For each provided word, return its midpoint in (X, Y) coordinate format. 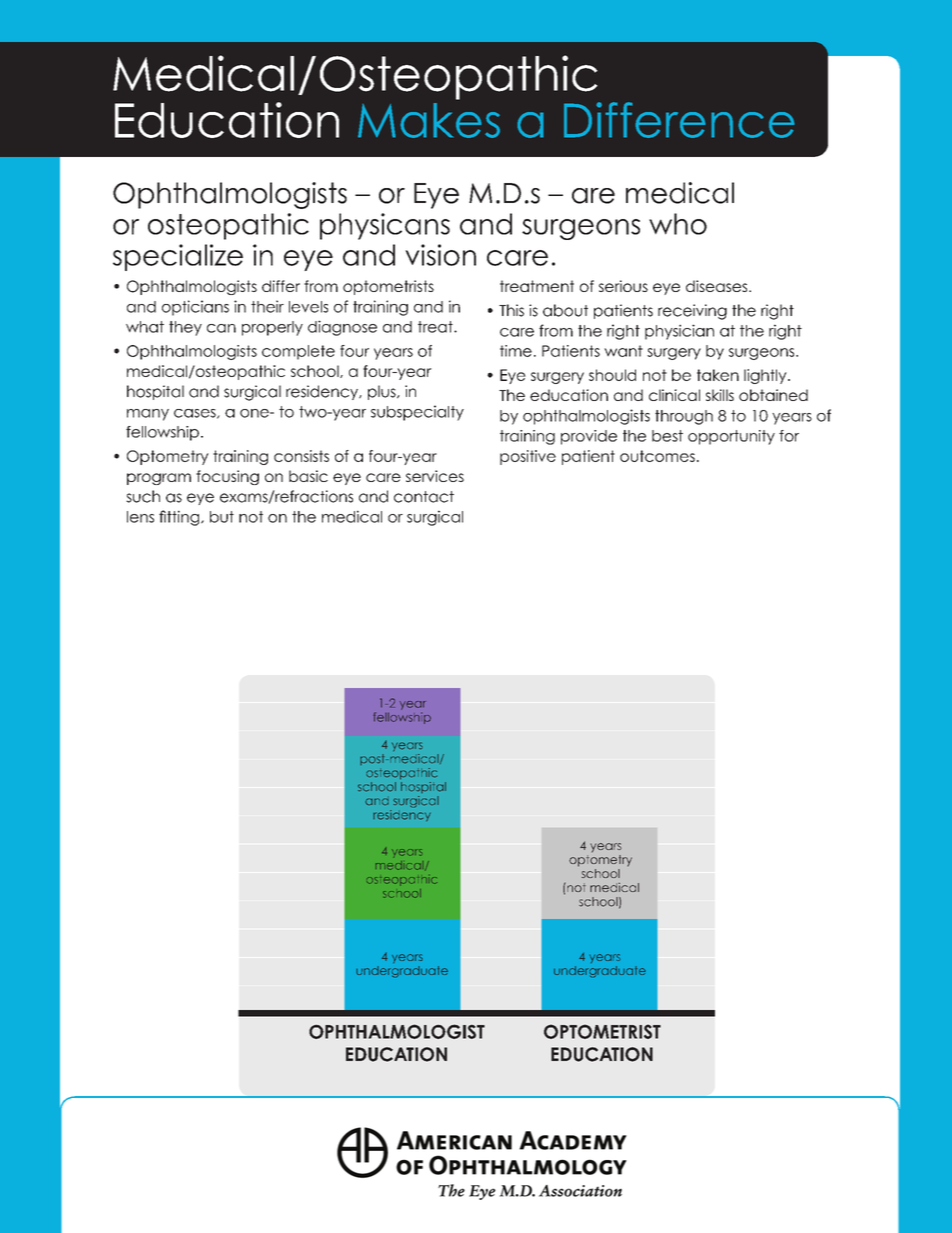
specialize (178, 257)
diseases (718, 286)
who (678, 224)
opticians (195, 308)
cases (196, 414)
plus (383, 392)
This (511, 310)
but (222, 517)
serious (623, 286)
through (684, 417)
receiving (692, 312)
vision (440, 255)
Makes (429, 120)
